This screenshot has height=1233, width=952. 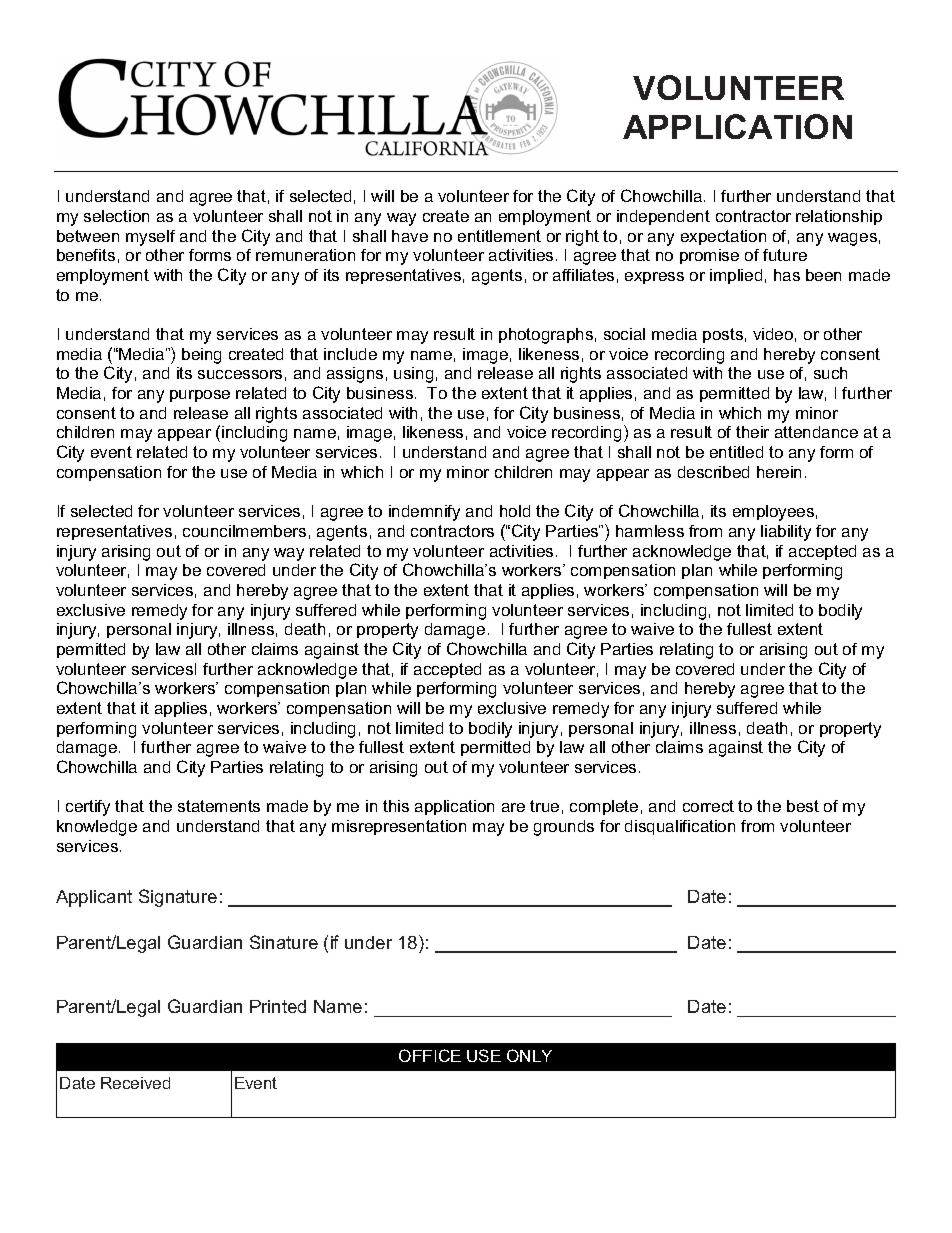 What do you see at coordinates (150, 238) in the screenshot?
I see `myself` at bounding box center [150, 238].
